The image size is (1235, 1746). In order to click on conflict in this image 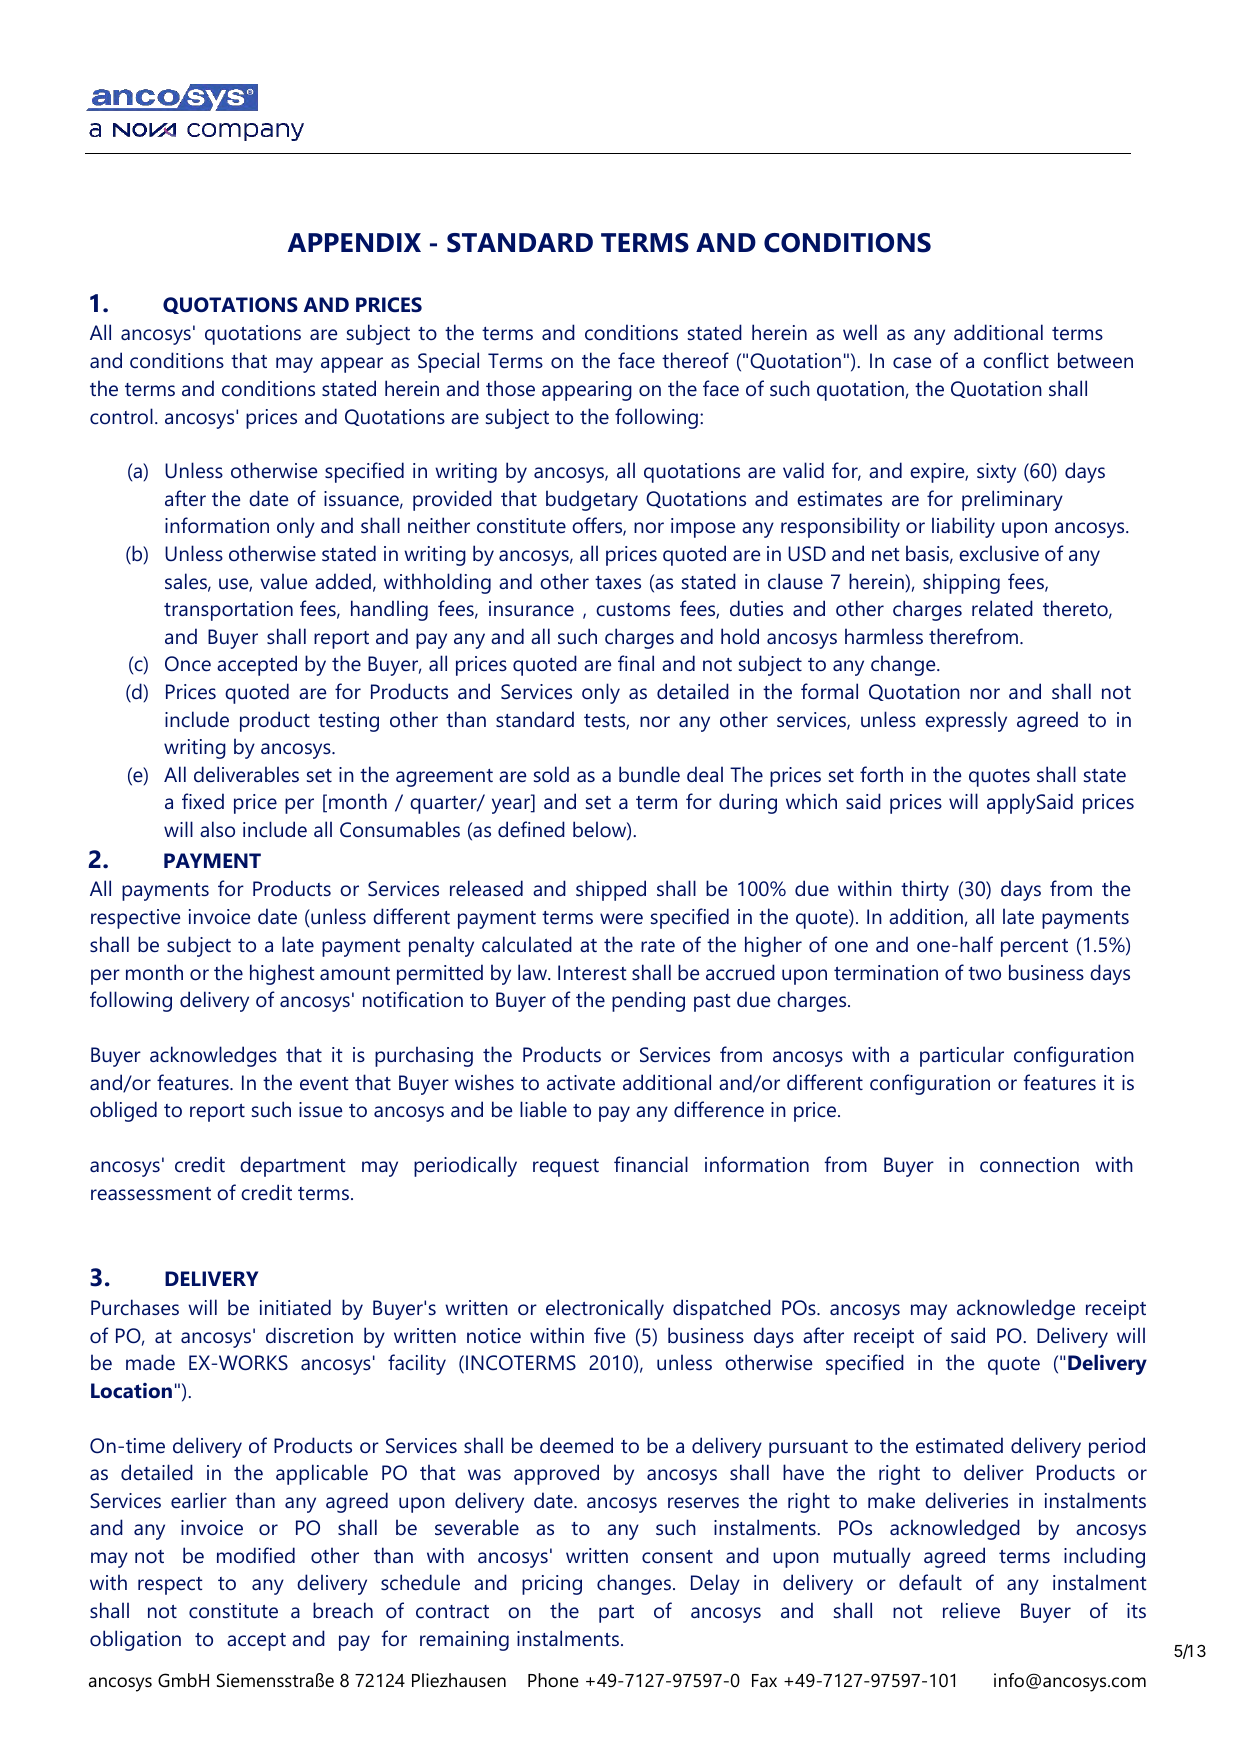, I will do `click(1016, 360)`.
